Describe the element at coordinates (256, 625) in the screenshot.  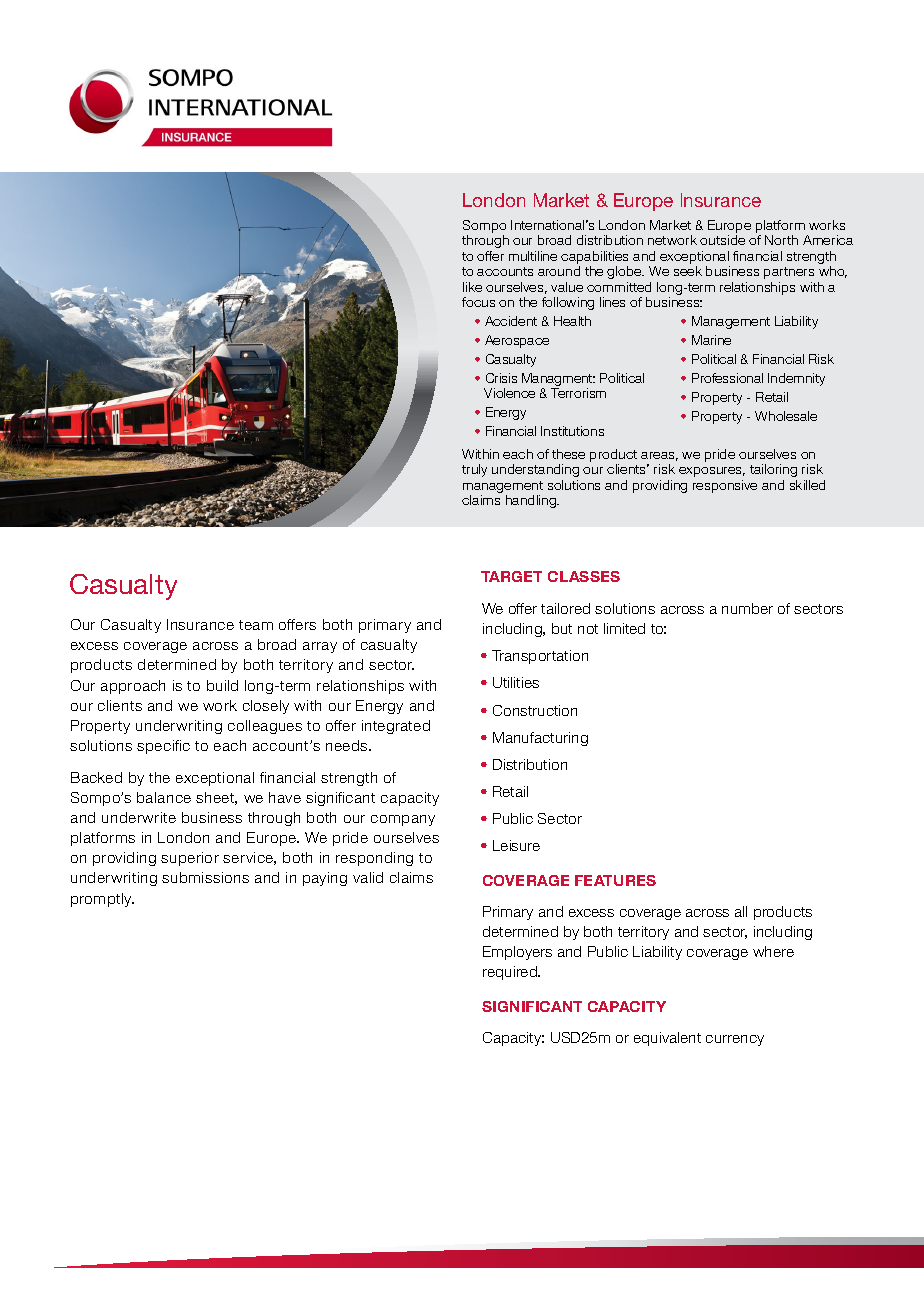
I see `team` at that location.
